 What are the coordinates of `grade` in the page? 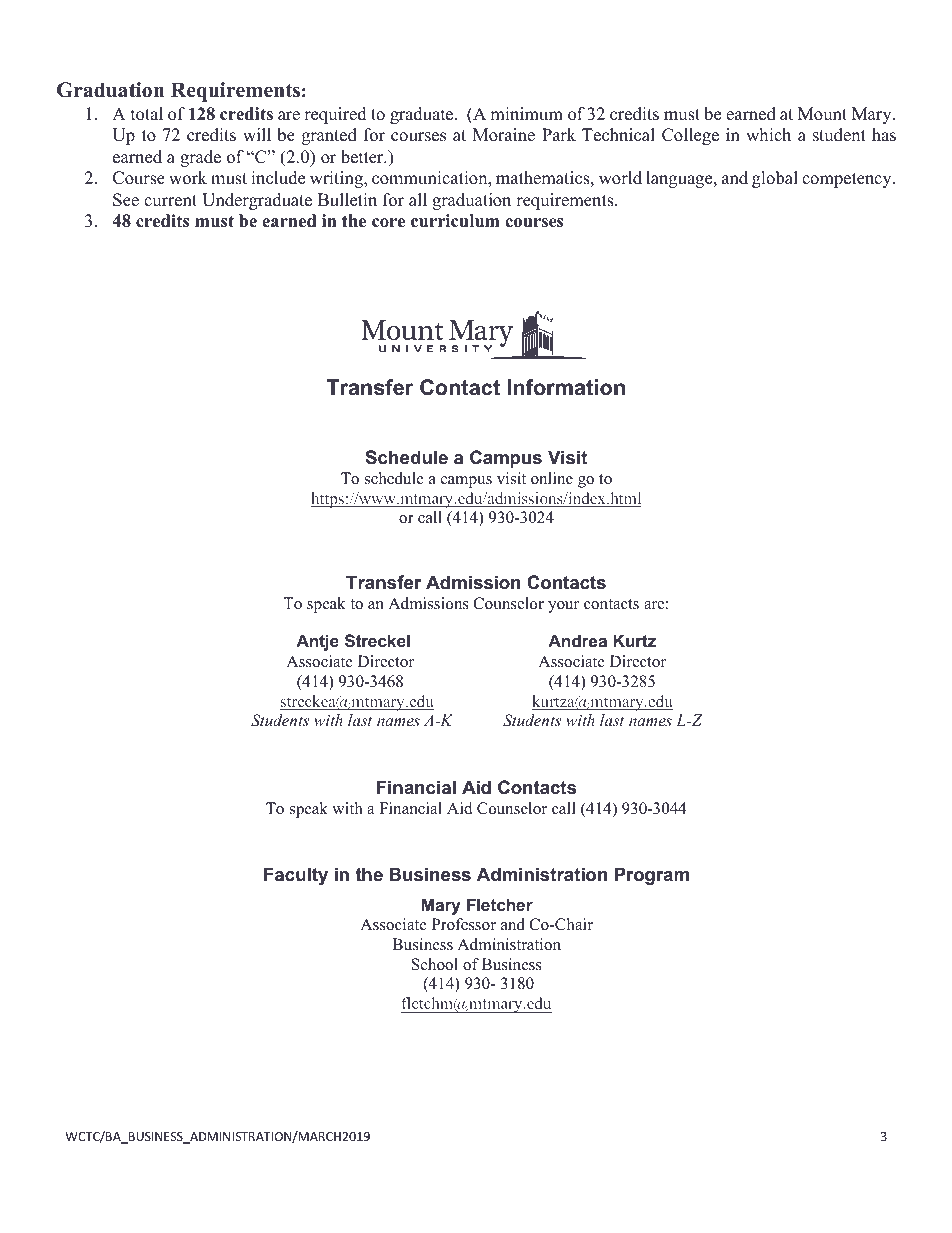 It's located at (200, 158).
